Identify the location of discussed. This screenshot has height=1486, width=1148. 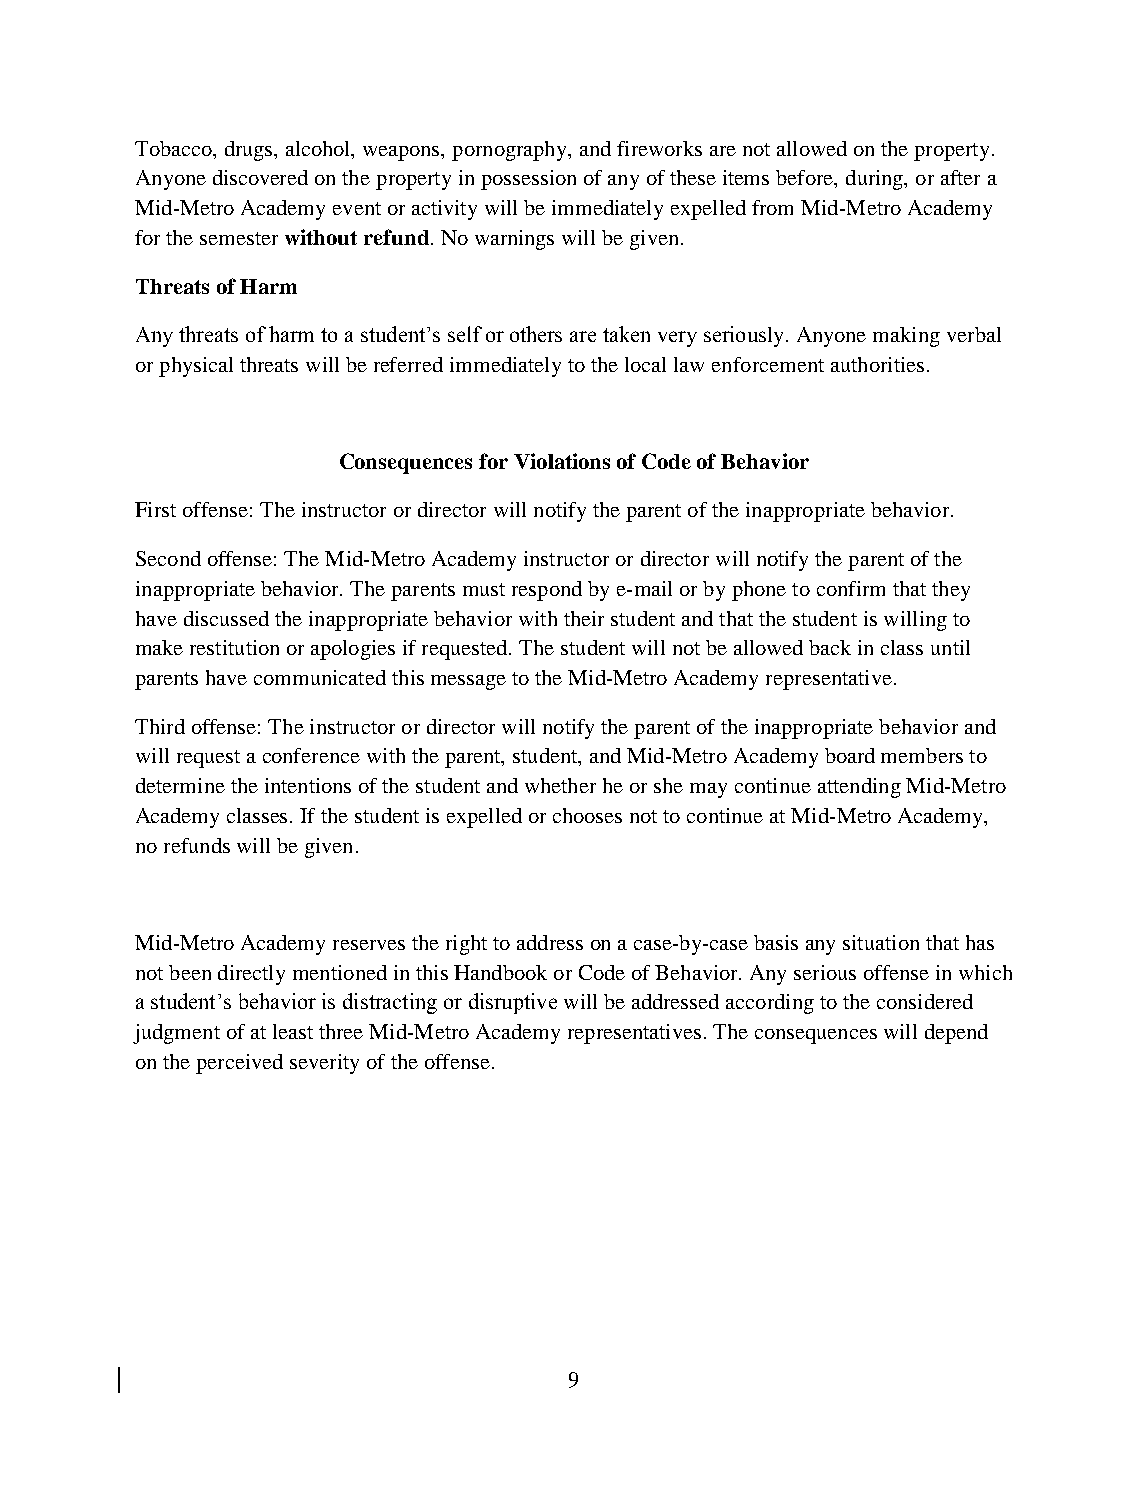
(226, 618).
